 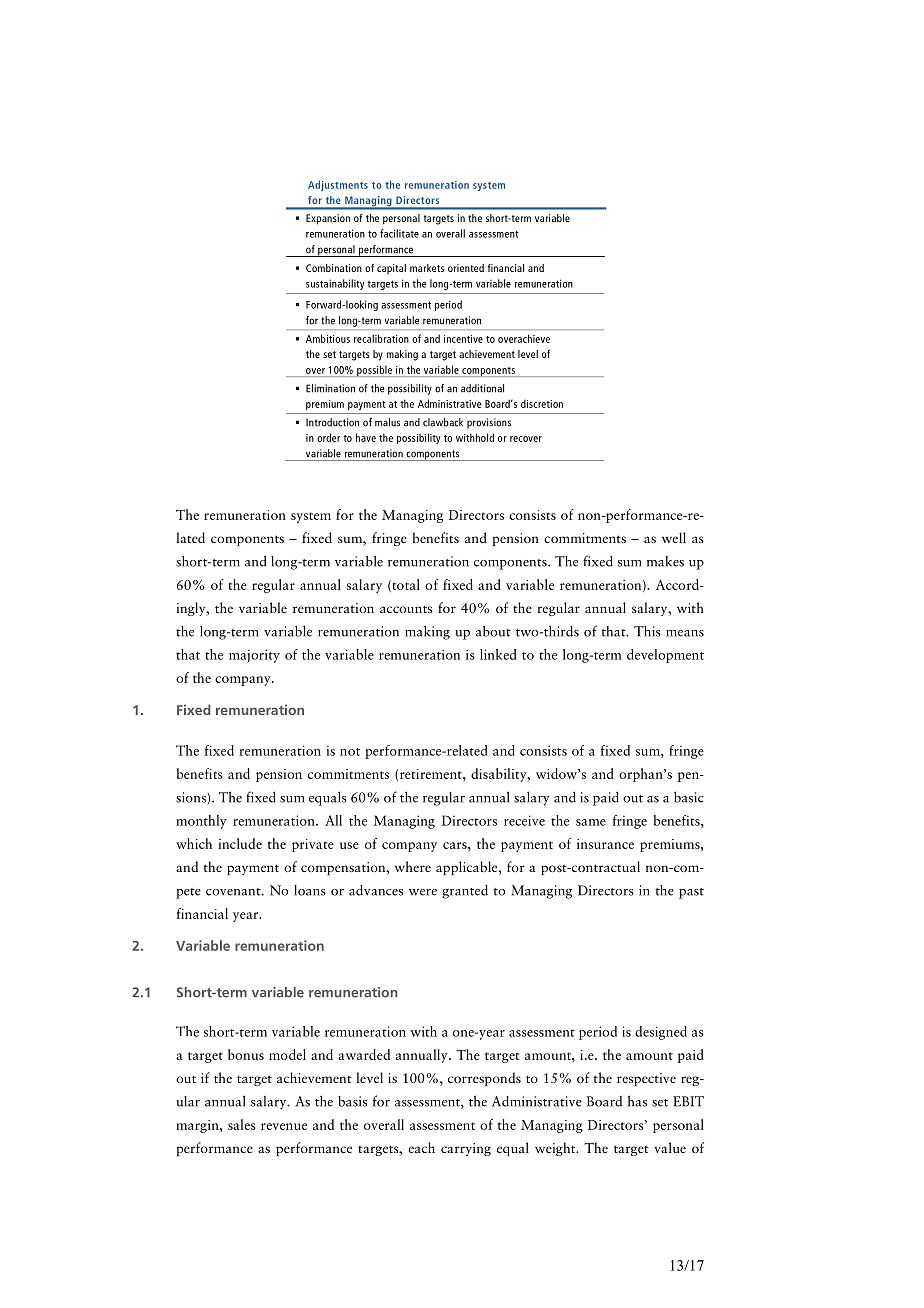 I want to click on malus, so click(x=387, y=422).
